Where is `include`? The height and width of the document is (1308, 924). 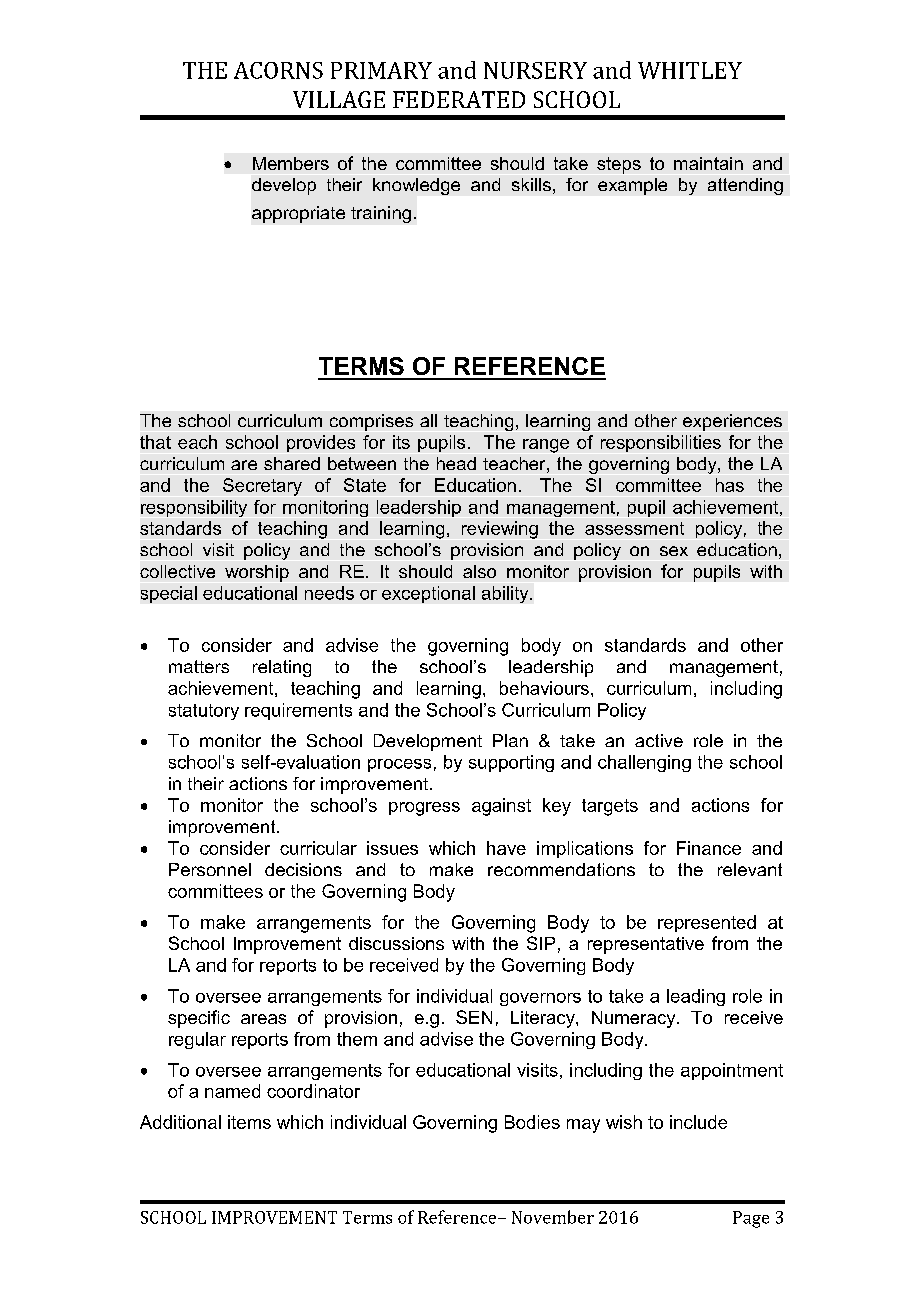
include is located at coordinates (698, 1122).
